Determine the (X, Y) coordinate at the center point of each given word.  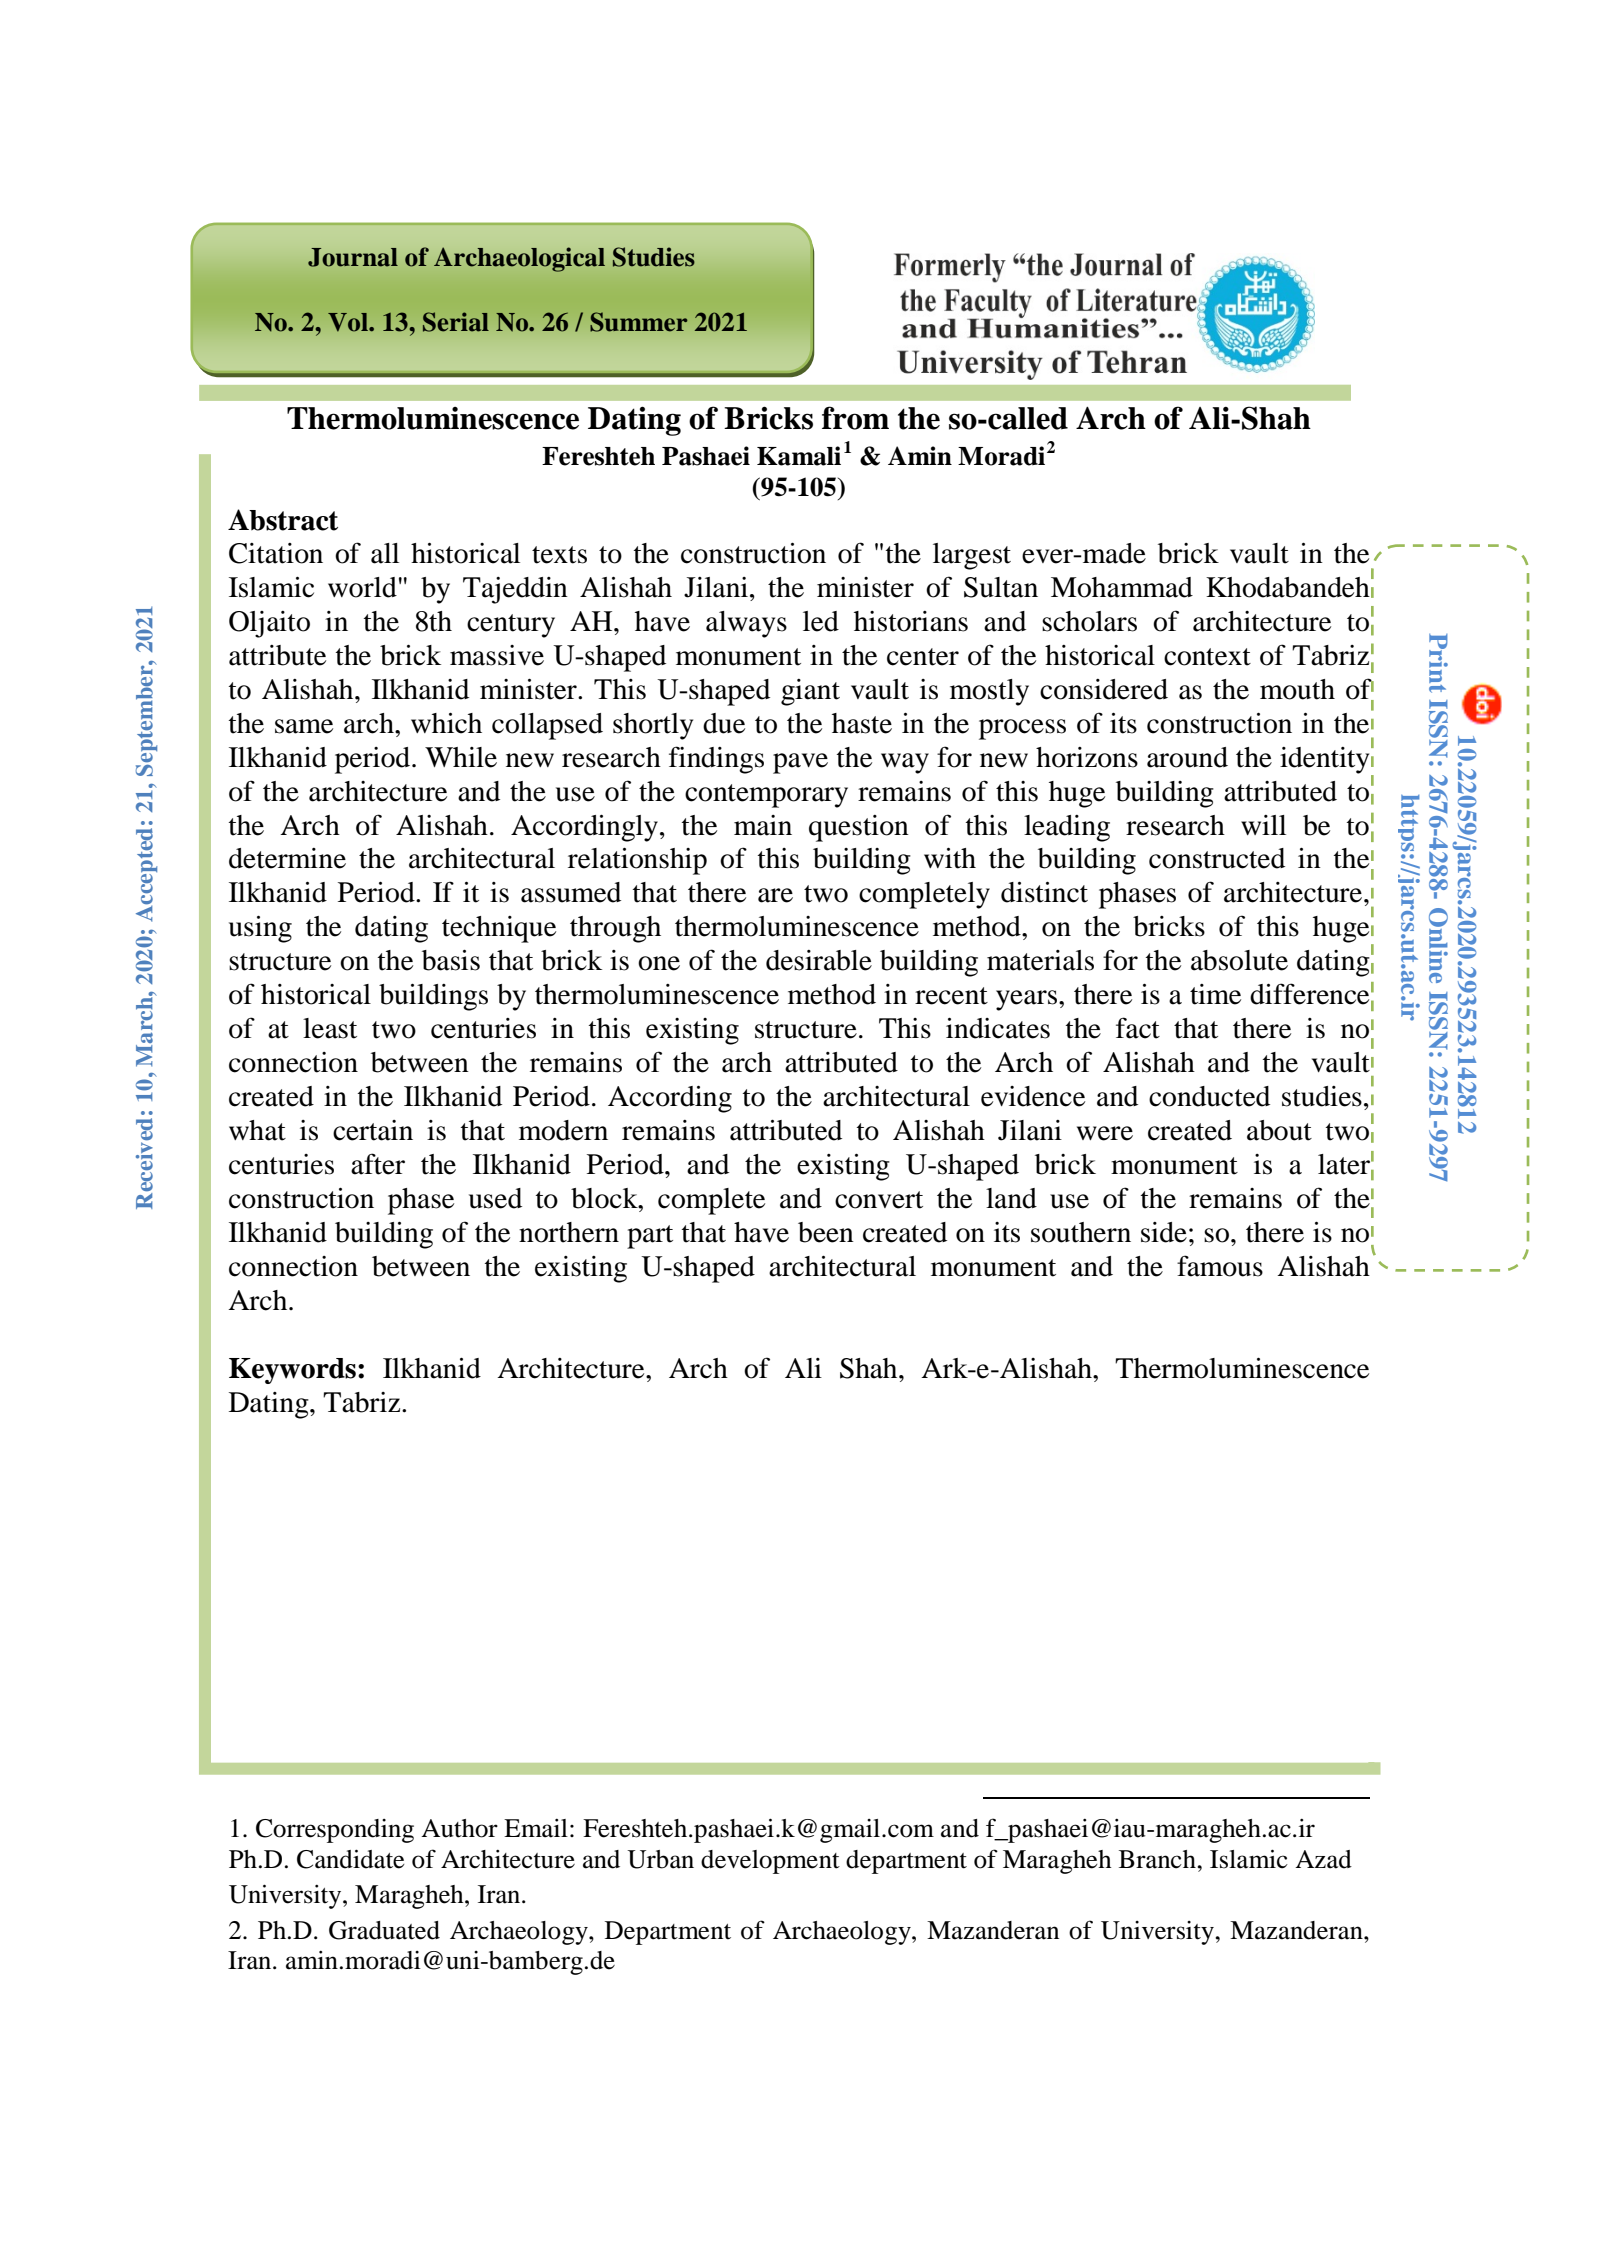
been (826, 1232)
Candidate (350, 1859)
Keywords (292, 1371)
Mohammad (1122, 587)
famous (1220, 1266)
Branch (1158, 1859)
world (362, 587)
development (770, 1862)
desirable (819, 960)
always (746, 624)
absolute (1239, 960)
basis (451, 960)
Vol (349, 322)
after (378, 1164)
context (1207, 657)
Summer (639, 322)
